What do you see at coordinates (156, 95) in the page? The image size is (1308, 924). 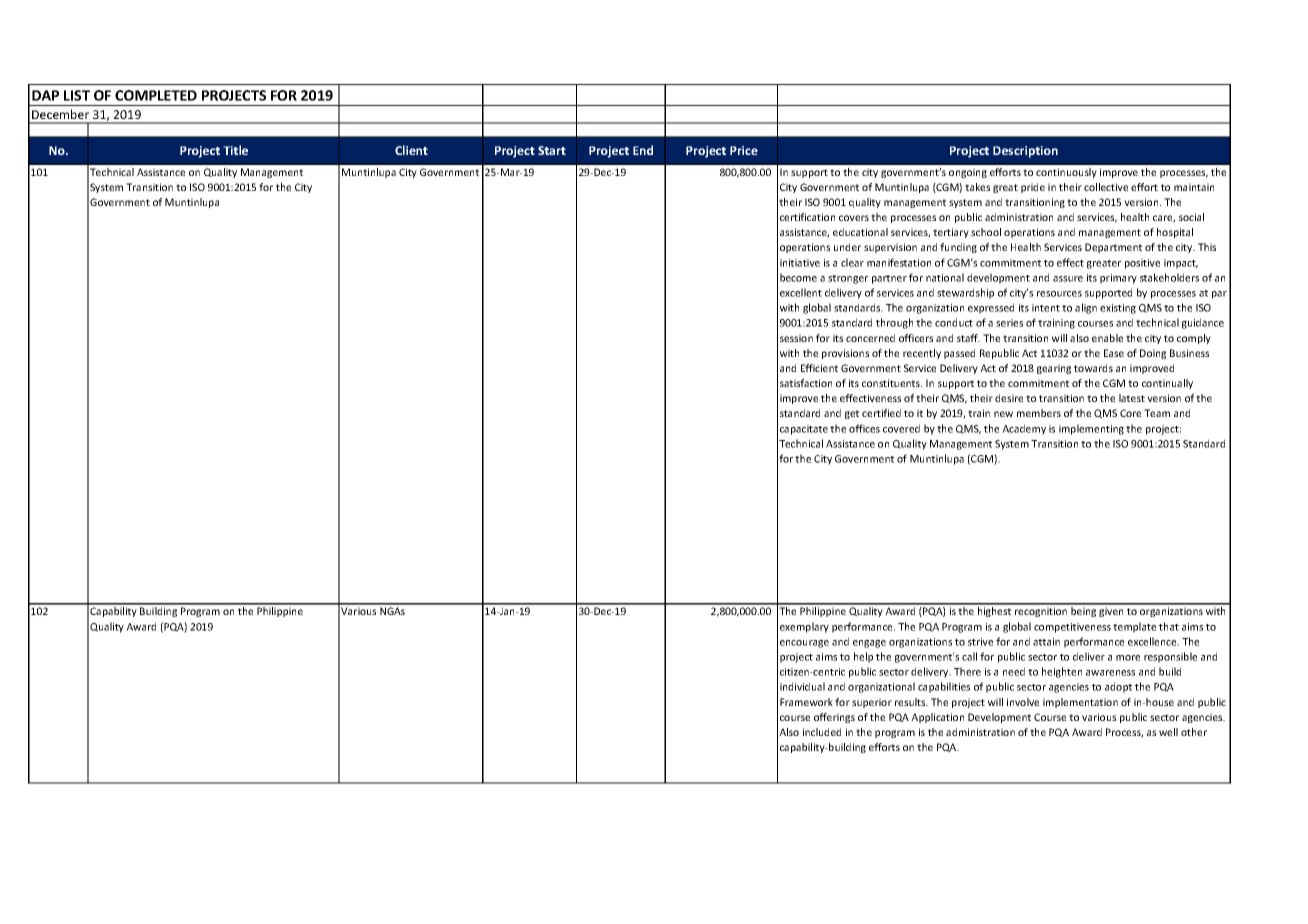 I see `COMPLETED` at bounding box center [156, 95].
